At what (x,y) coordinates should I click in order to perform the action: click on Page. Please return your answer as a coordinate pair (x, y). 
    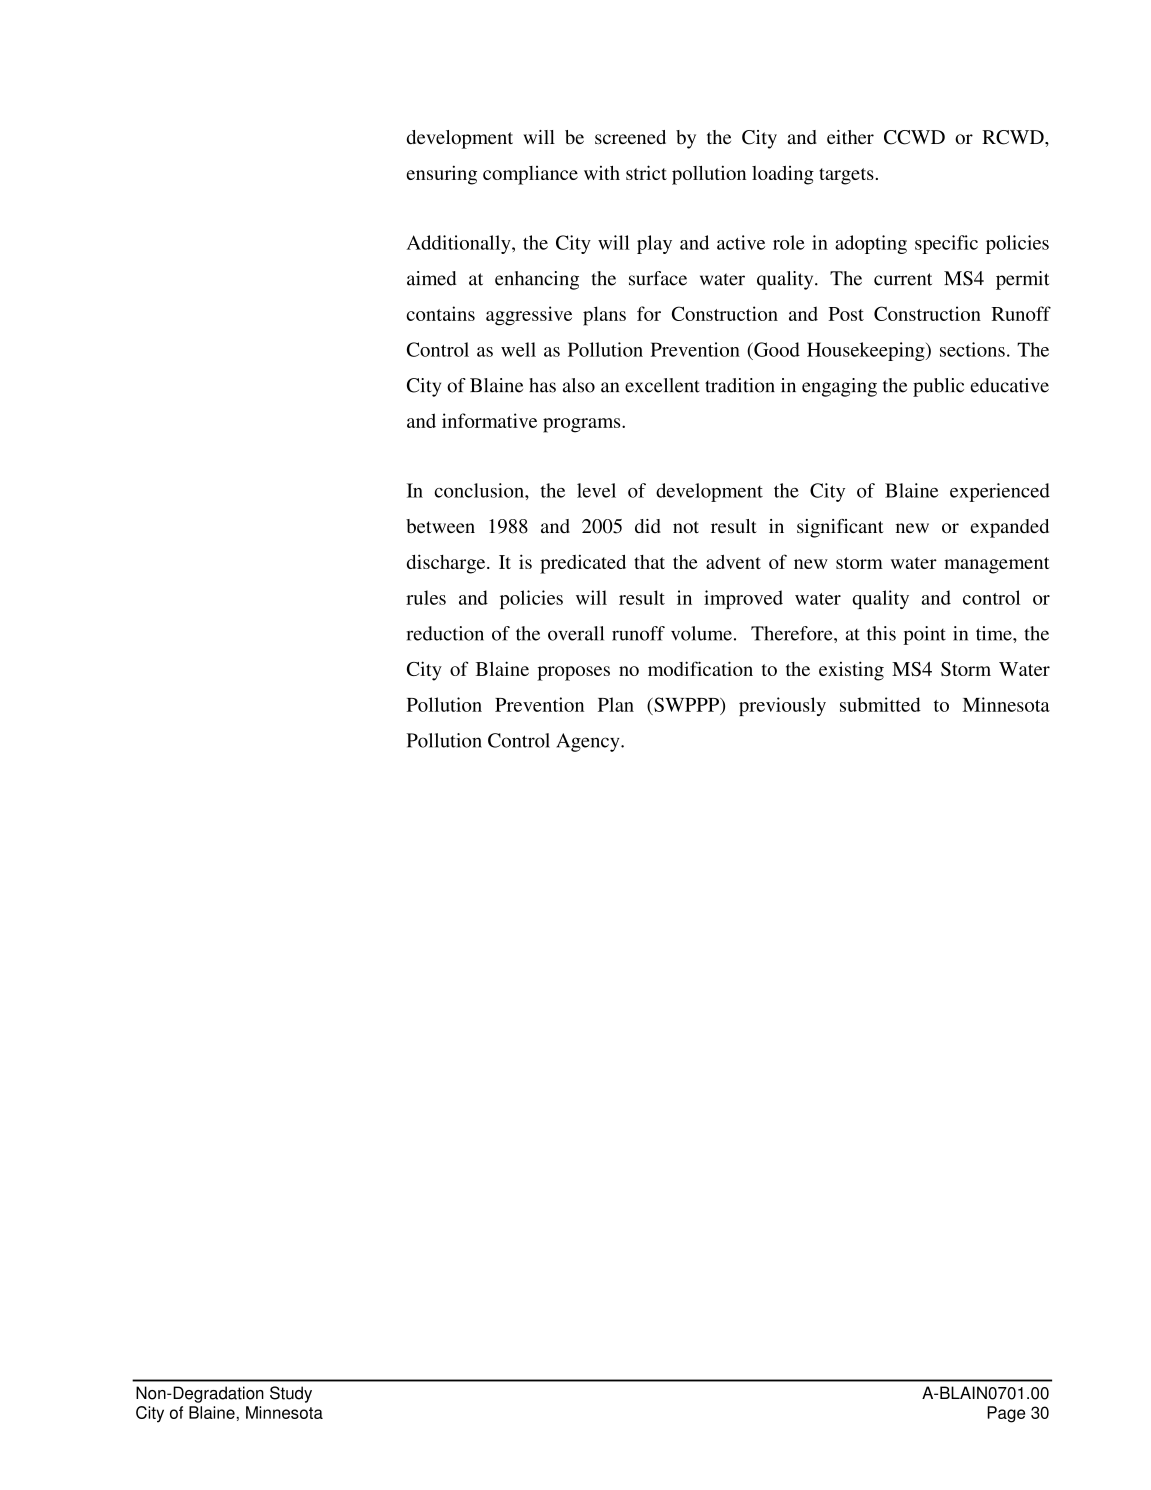
    Looking at the image, I should click on (1006, 1414).
